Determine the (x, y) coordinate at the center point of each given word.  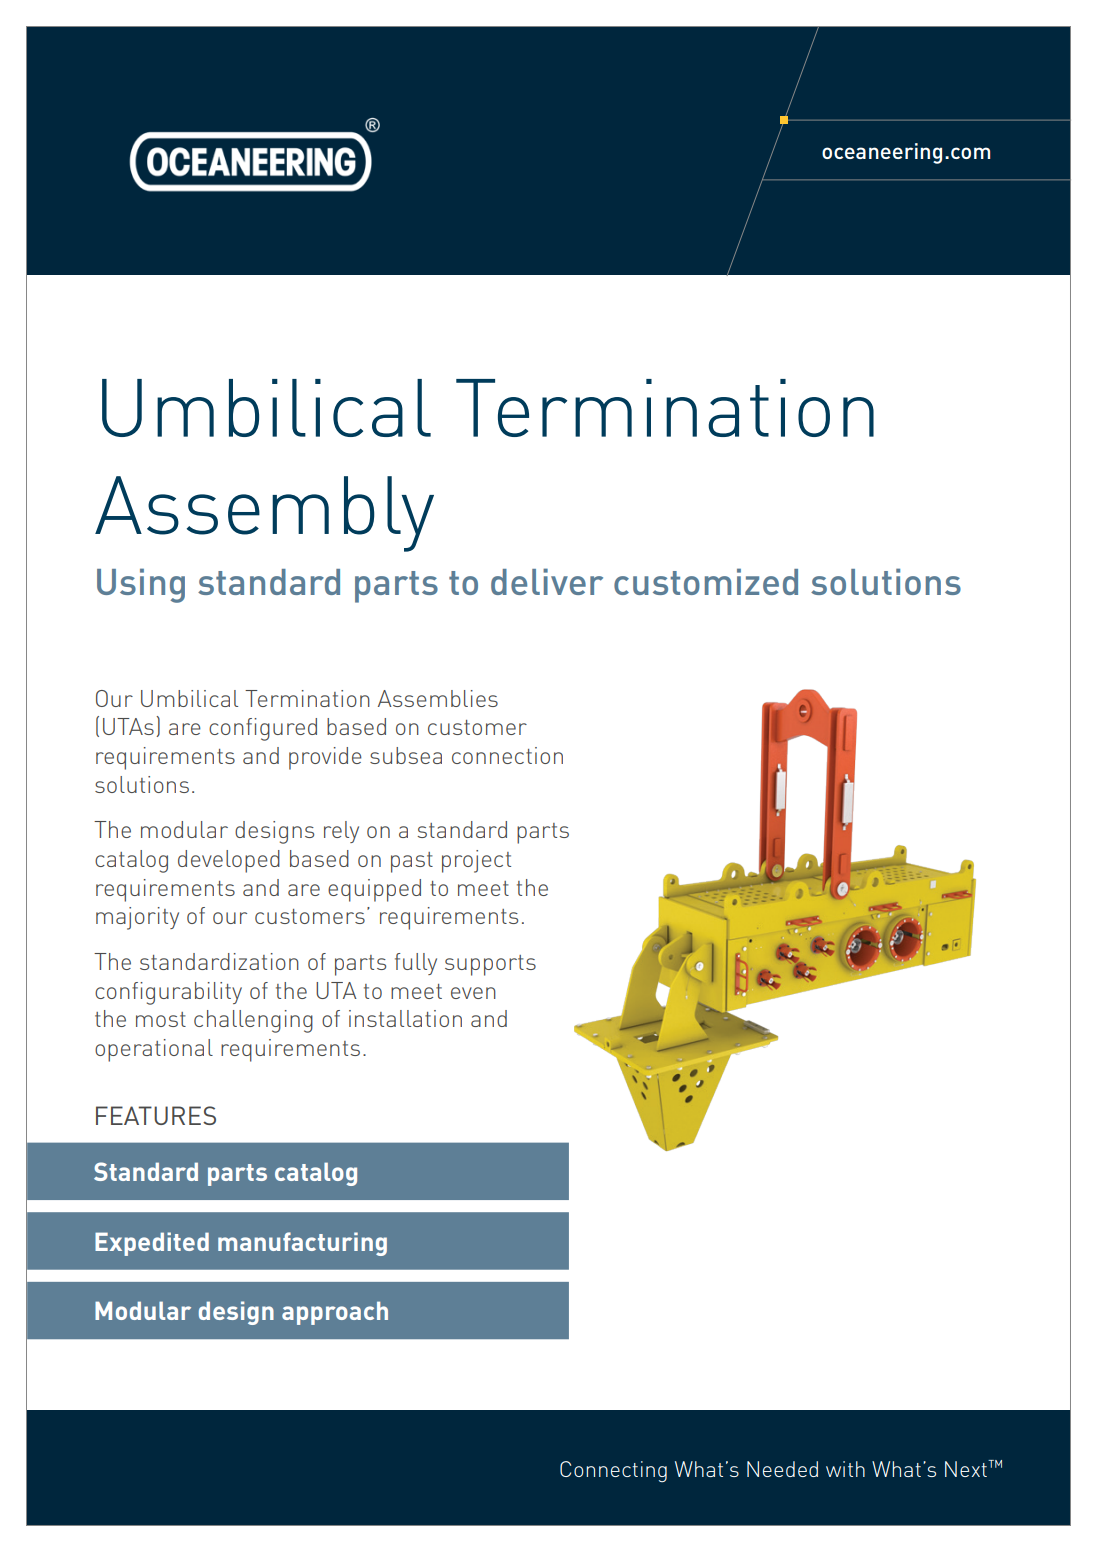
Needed (782, 1469)
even (473, 993)
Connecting (613, 1471)
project (476, 861)
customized (706, 581)
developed (229, 861)
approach (335, 1313)
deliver (547, 581)
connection (507, 755)
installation (405, 1018)
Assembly (264, 514)
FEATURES (156, 1115)
